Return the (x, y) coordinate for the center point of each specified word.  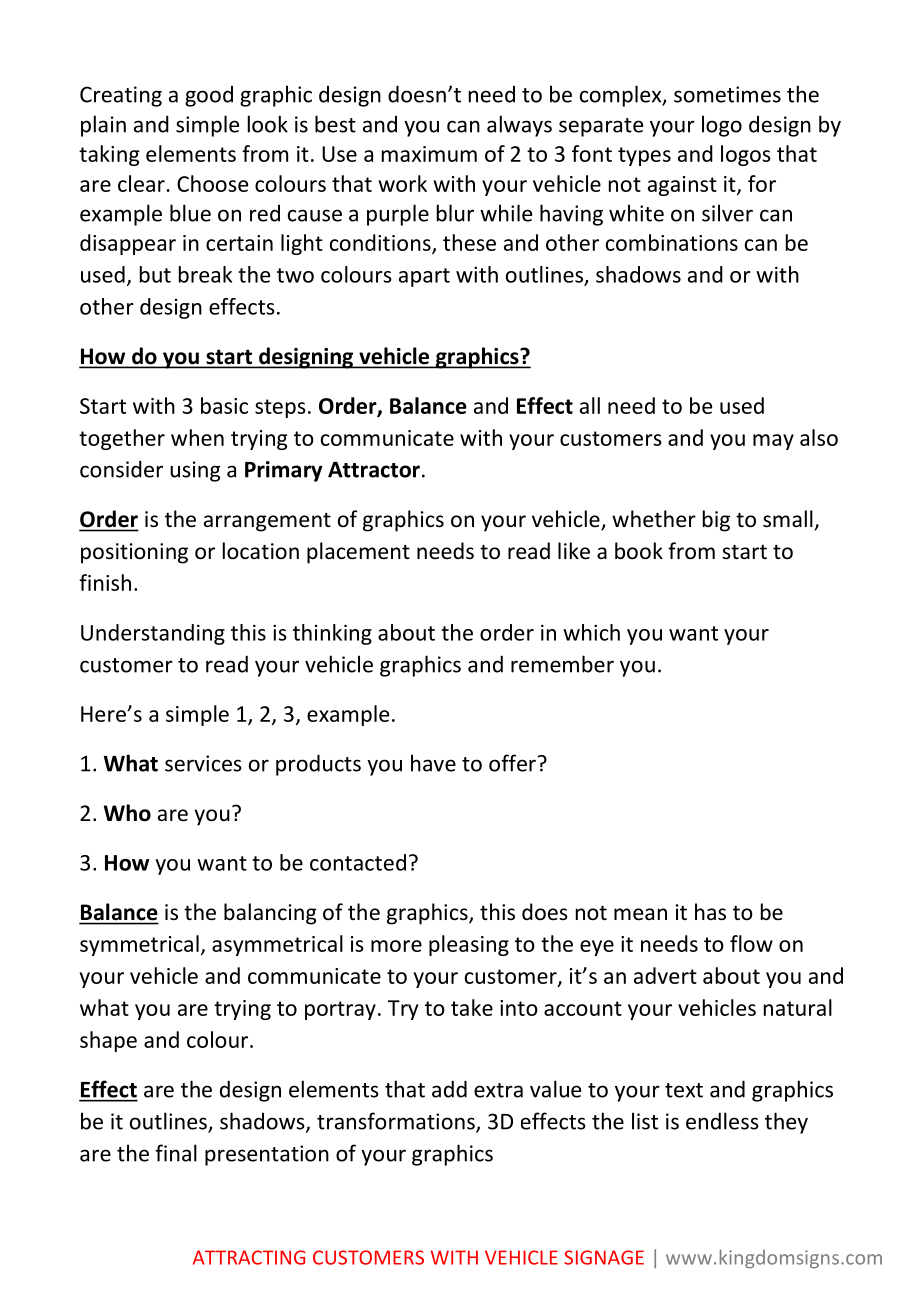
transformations (397, 1122)
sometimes (727, 94)
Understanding (153, 634)
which (591, 632)
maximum (429, 154)
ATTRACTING (249, 1257)
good (209, 96)
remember (562, 664)
